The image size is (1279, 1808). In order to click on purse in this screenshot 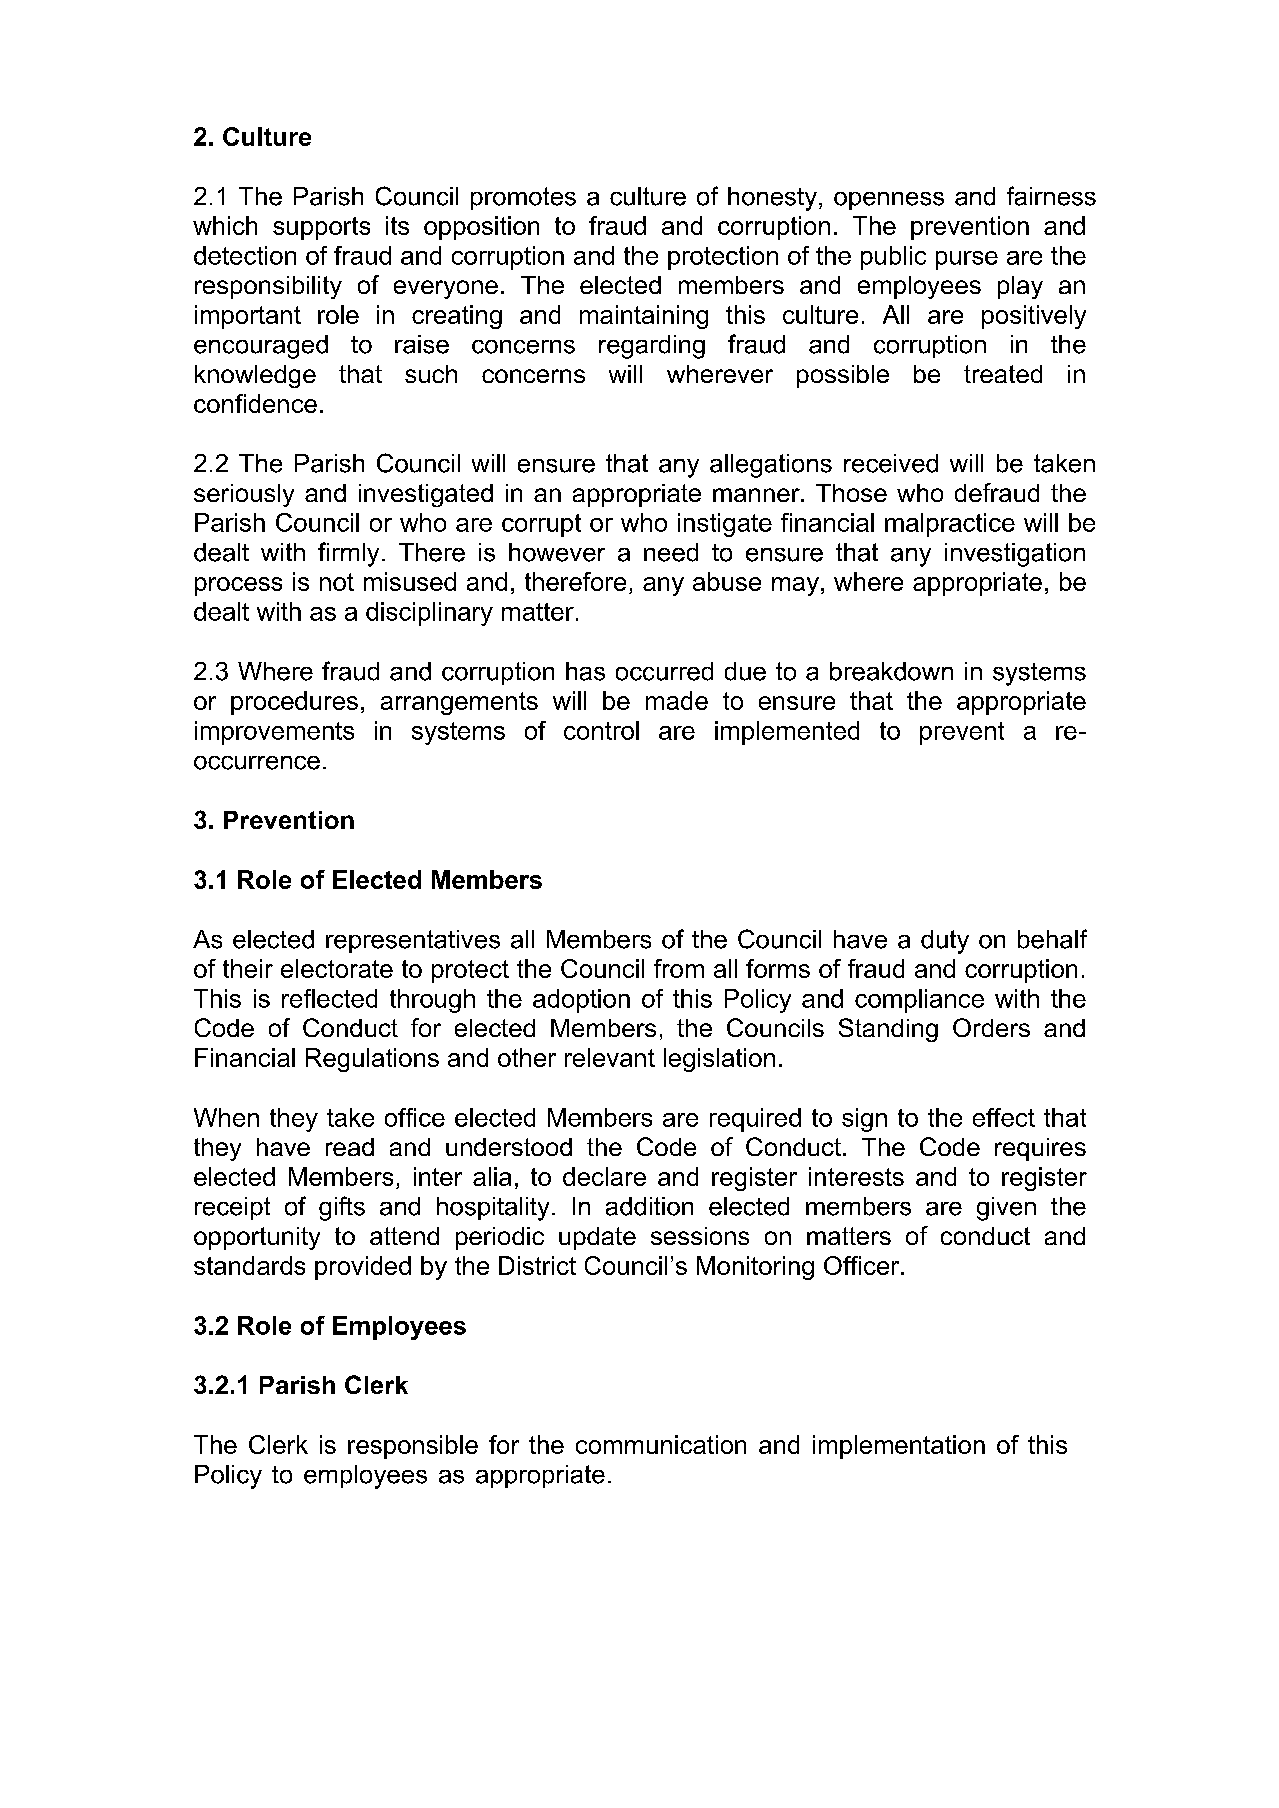, I will do `click(967, 260)`.
